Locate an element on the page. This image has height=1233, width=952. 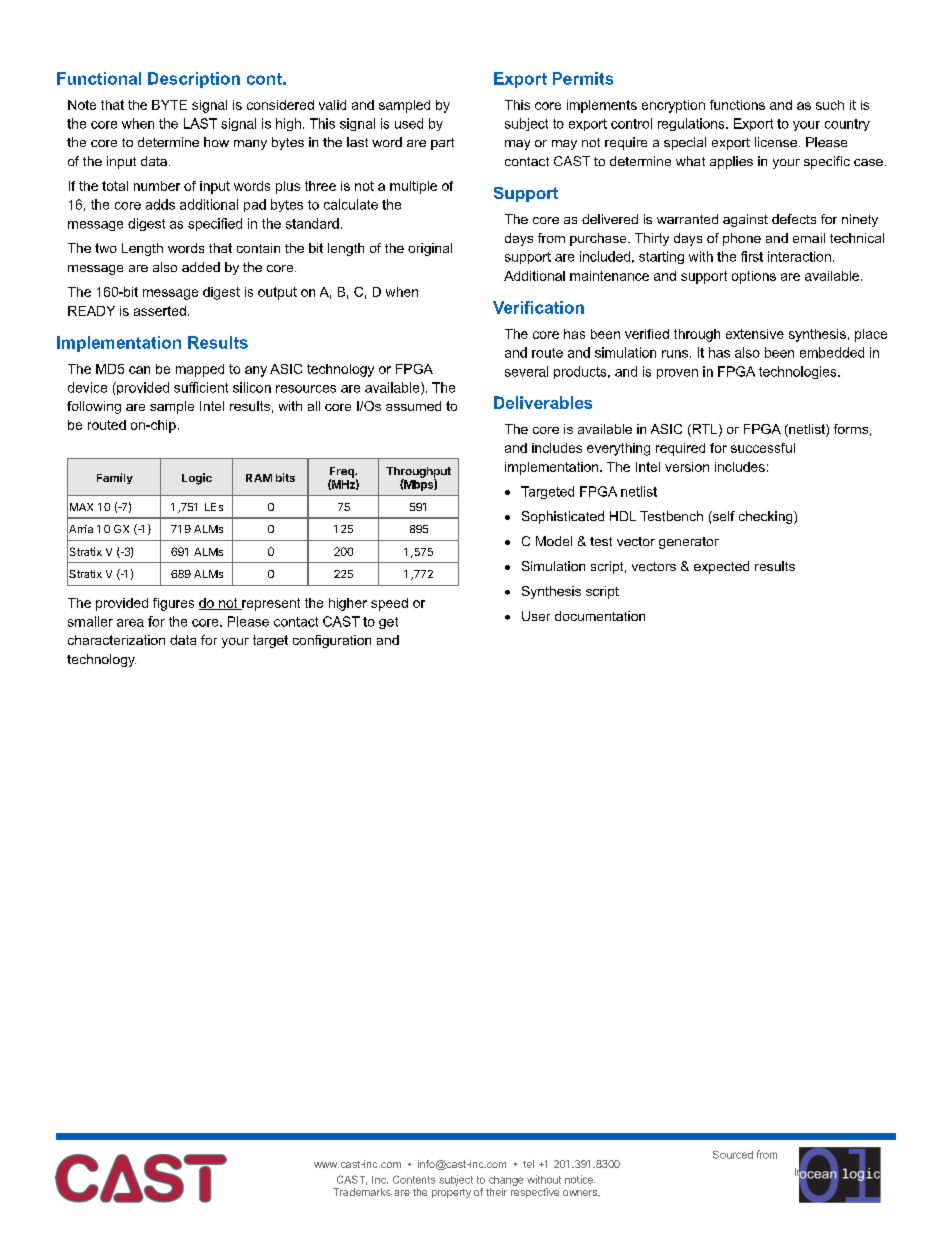
characterization is located at coordinates (116, 640).
